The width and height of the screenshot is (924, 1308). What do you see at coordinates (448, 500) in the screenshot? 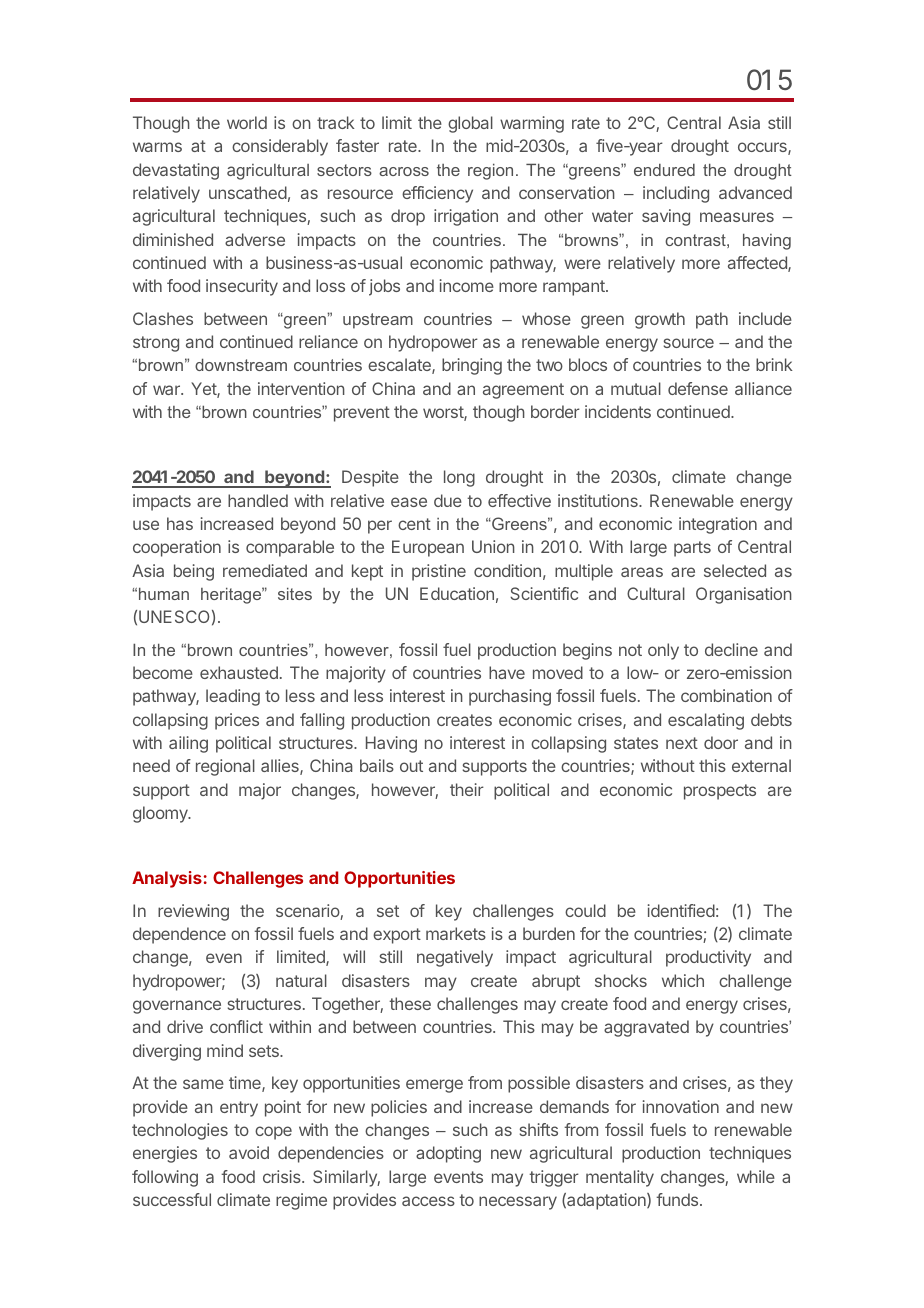
I see `due` at bounding box center [448, 500].
